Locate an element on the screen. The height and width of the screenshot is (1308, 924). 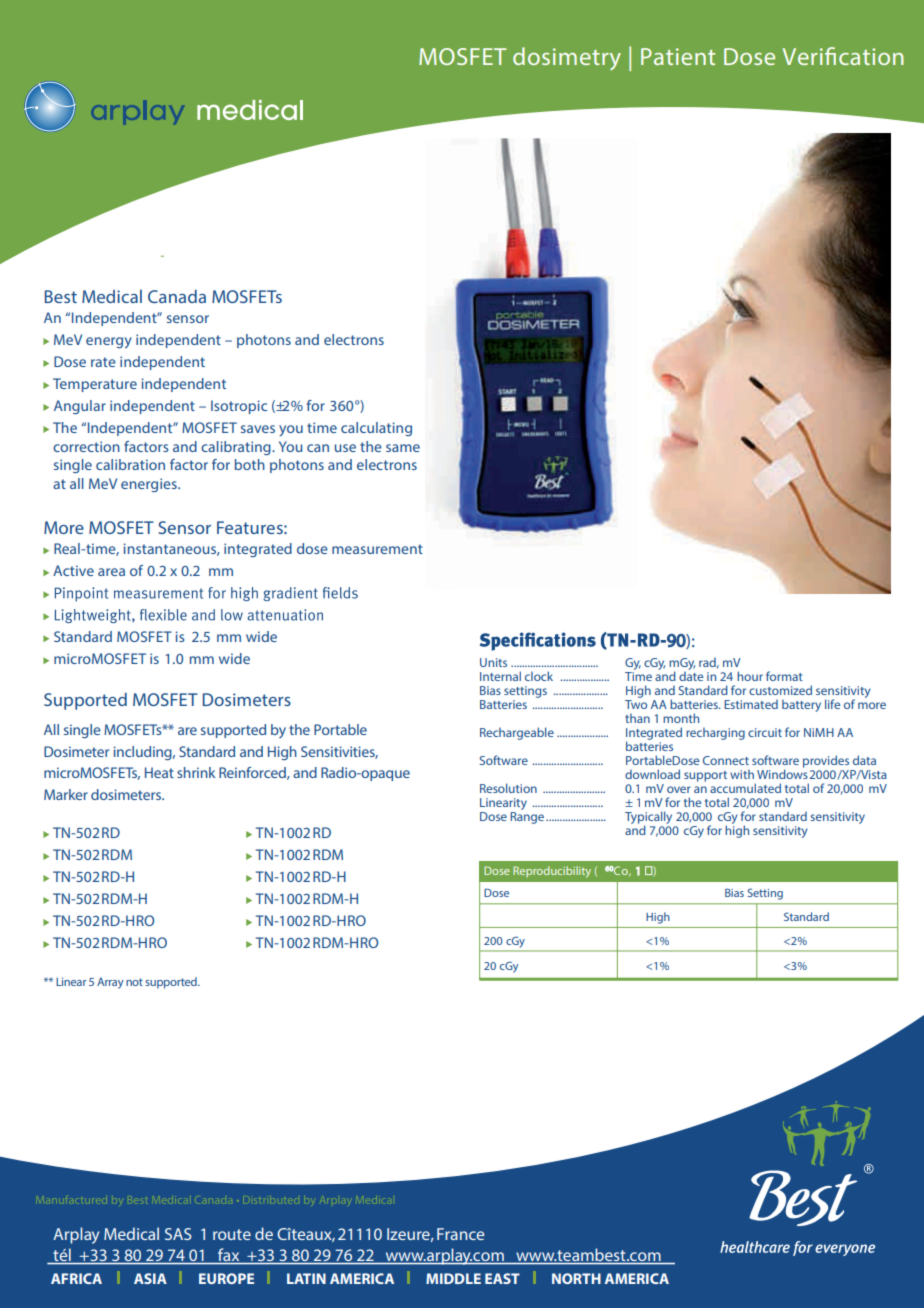
same is located at coordinates (403, 448).
